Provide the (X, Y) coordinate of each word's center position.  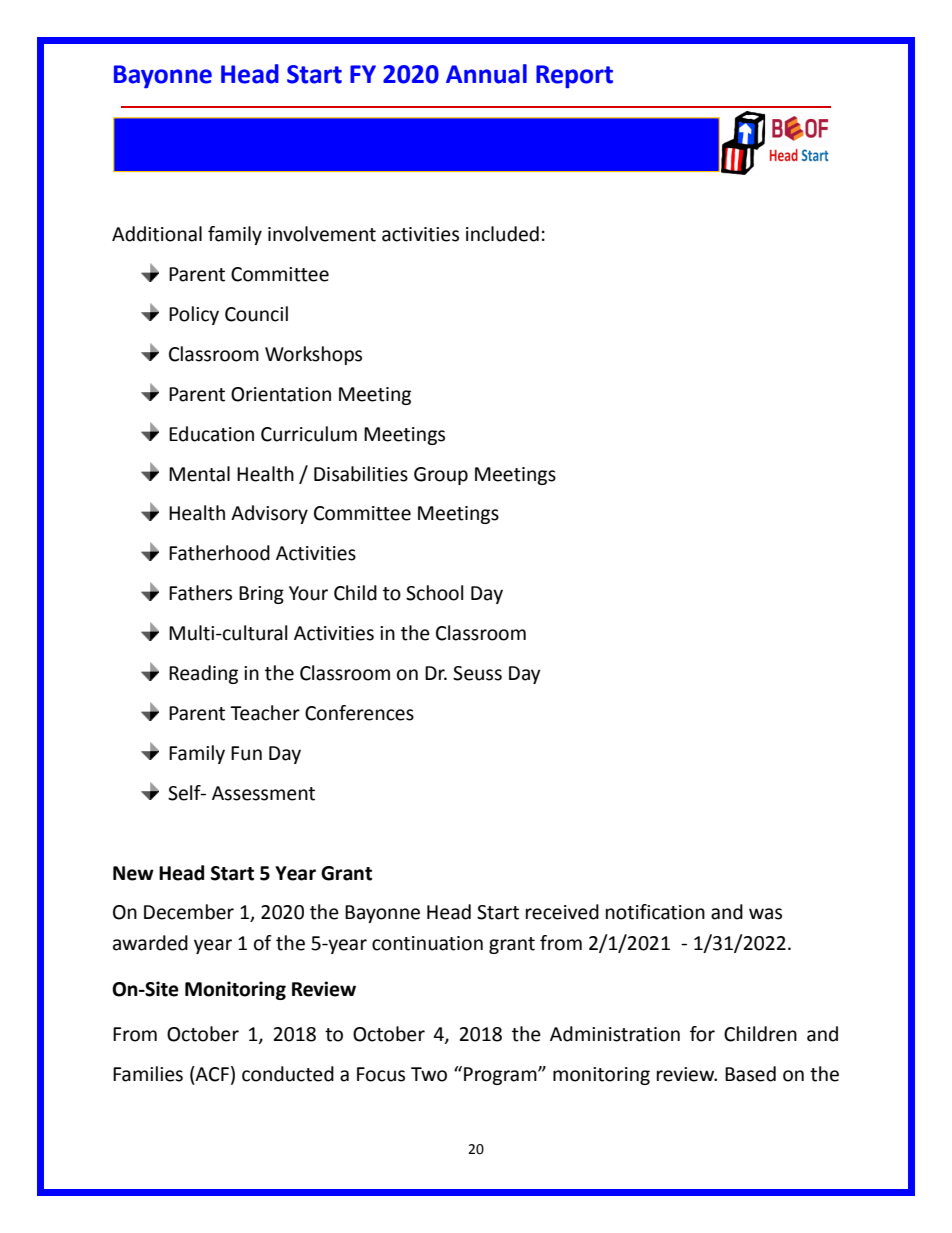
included (502, 234)
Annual (486, 74)
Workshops (313, 355)
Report (574, 76)
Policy (194, 315)
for (702, 1034)
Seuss (477, 673)
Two (429, 1074)
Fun (246, 753)
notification (655, 912)
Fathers (200, 593)
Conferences (359, 713)
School (434, 593)
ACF (211, 1074)
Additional (157, 234)
